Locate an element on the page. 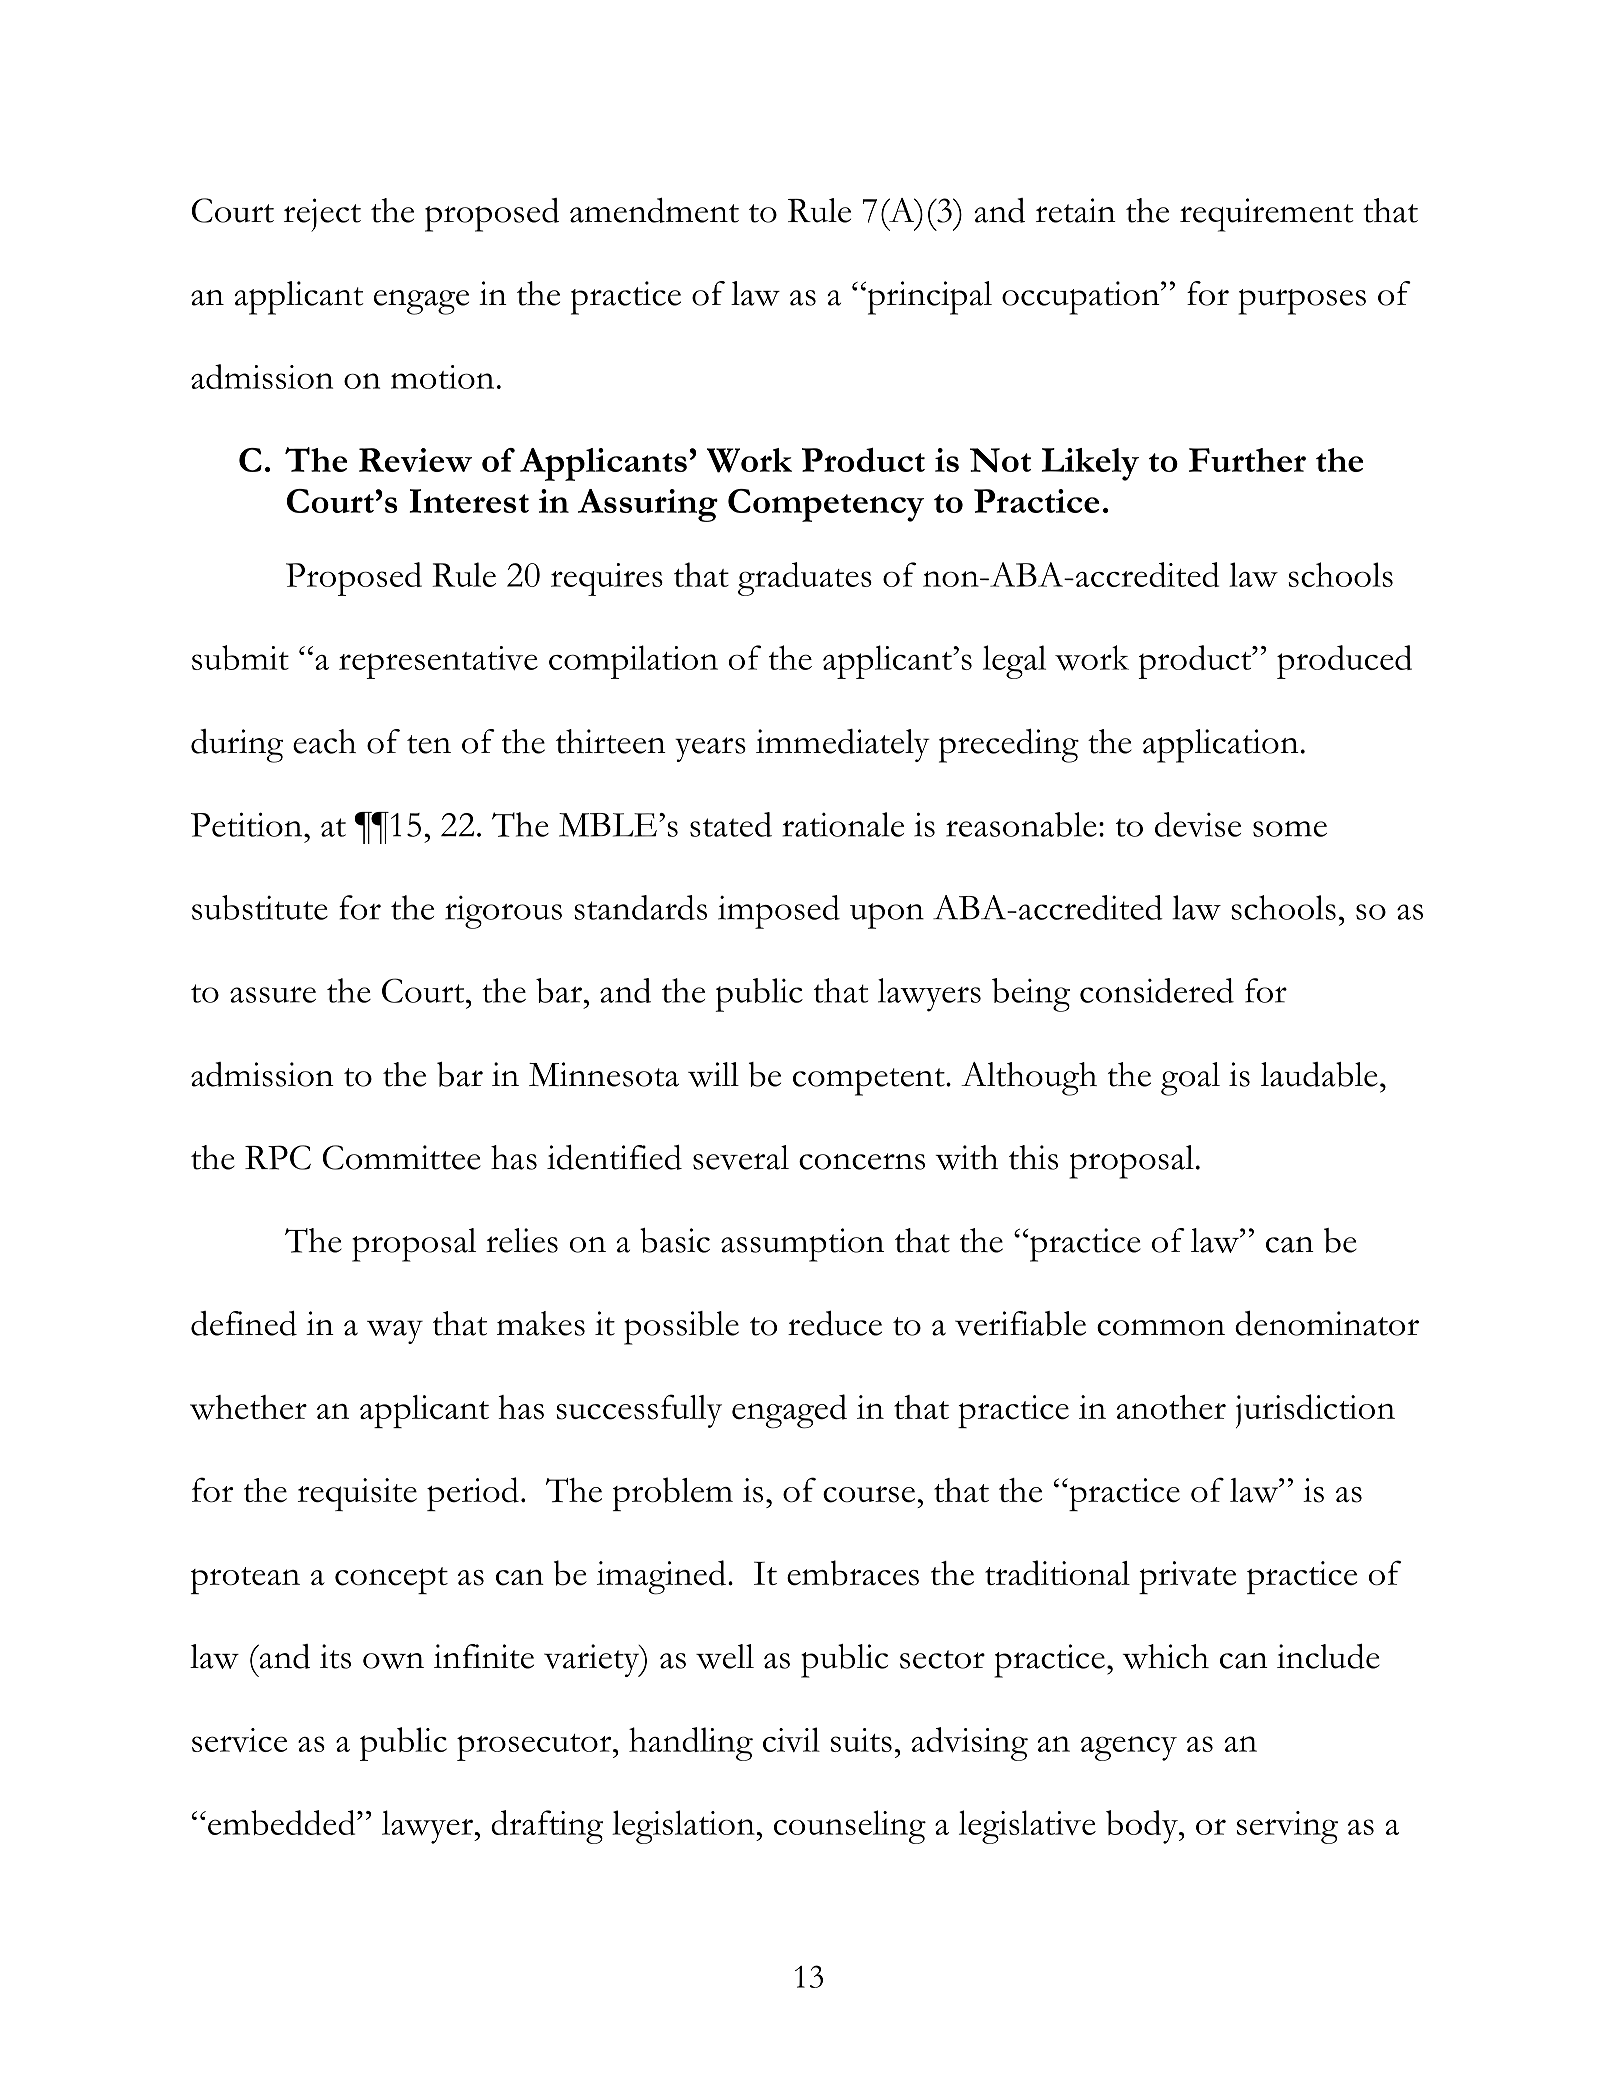  will is located at coordinates (713, 1074).
